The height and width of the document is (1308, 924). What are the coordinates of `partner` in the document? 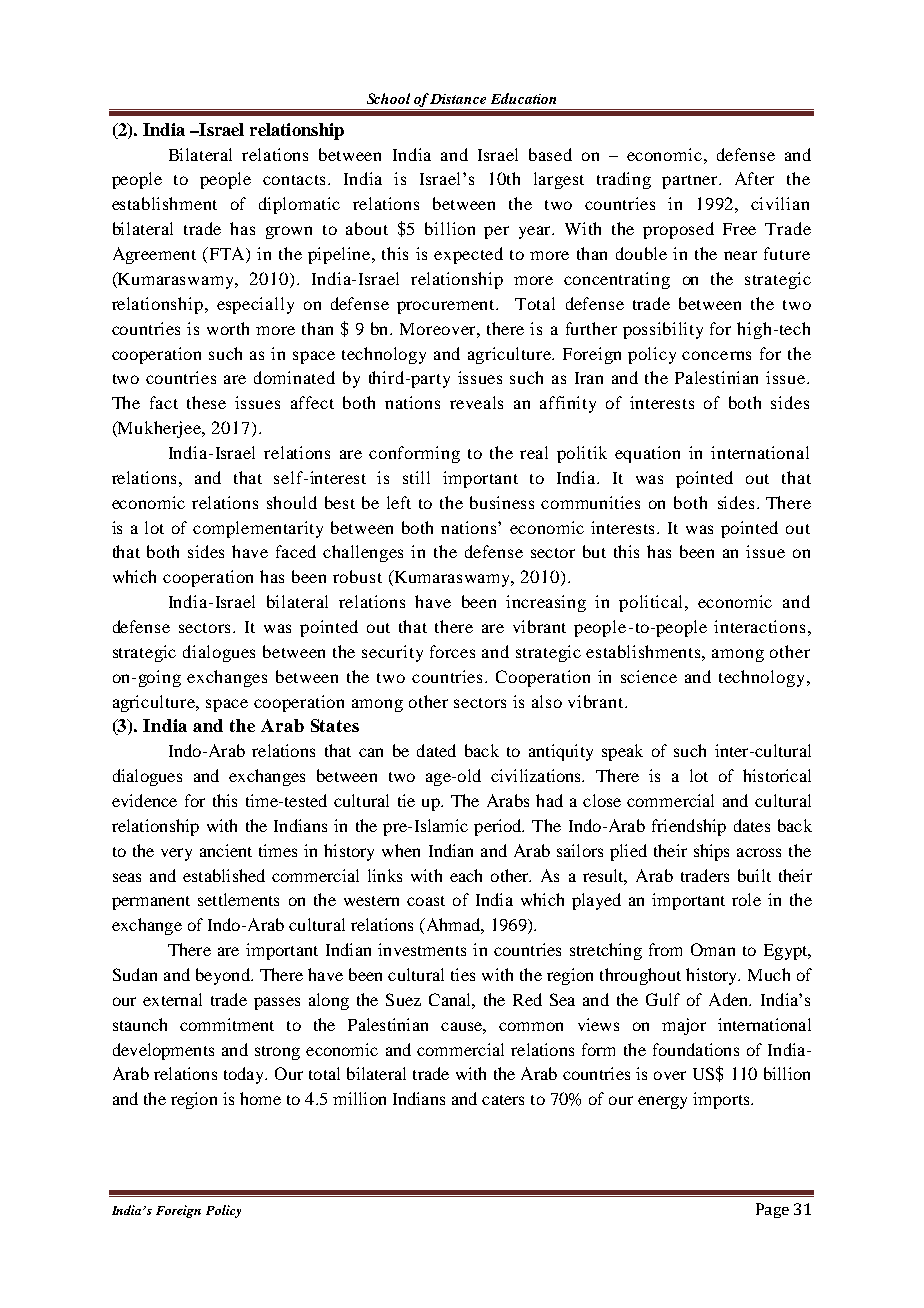 It's located at (691, 182).
